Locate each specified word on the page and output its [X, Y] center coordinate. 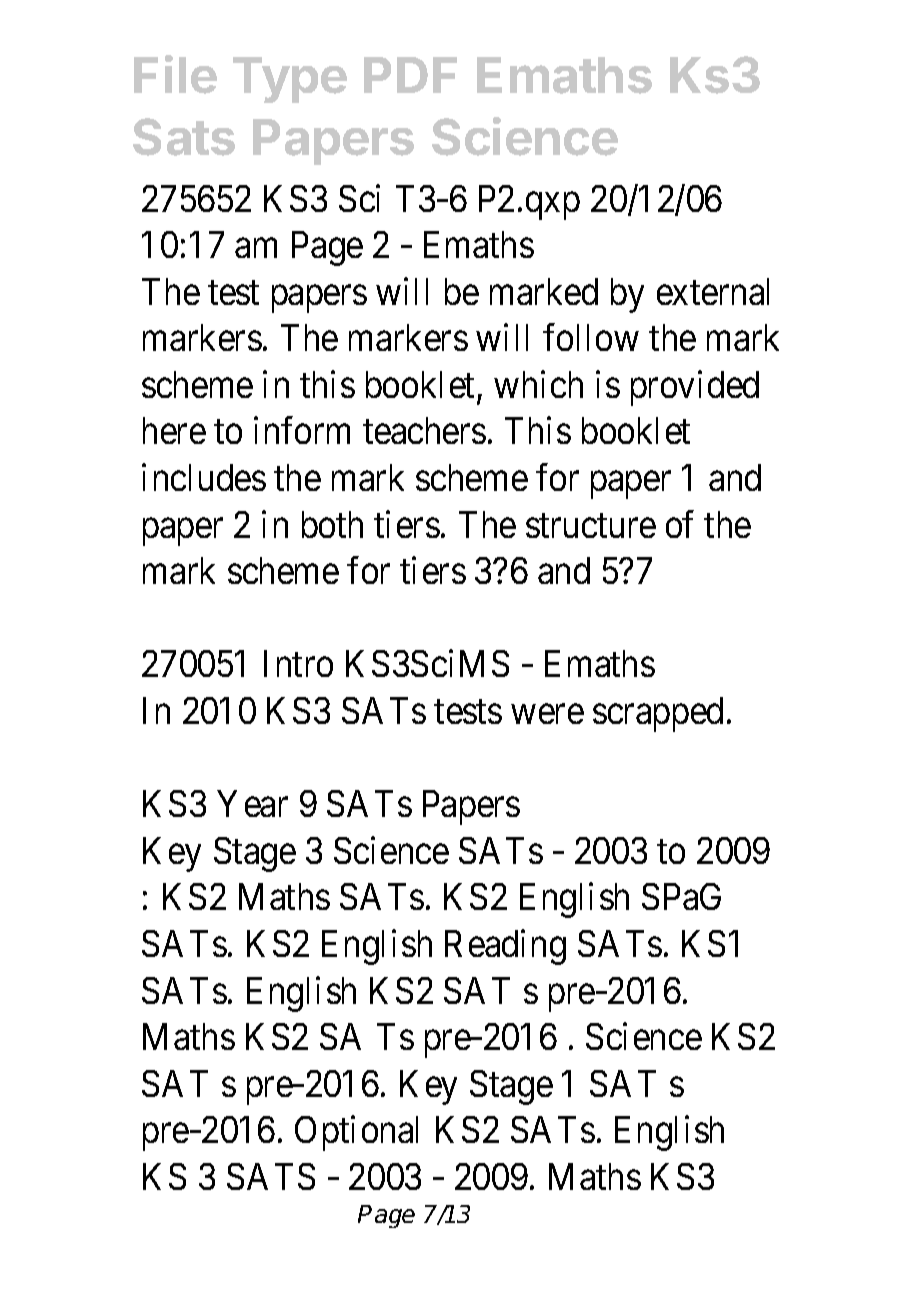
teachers [424, 430]
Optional [356, 1133]
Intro [298, 664]
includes [204, 477]
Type [290, 80]
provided [695, 388]
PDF [410, 75]
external [713, 291]
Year [253, 804]
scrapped [658, 714]
